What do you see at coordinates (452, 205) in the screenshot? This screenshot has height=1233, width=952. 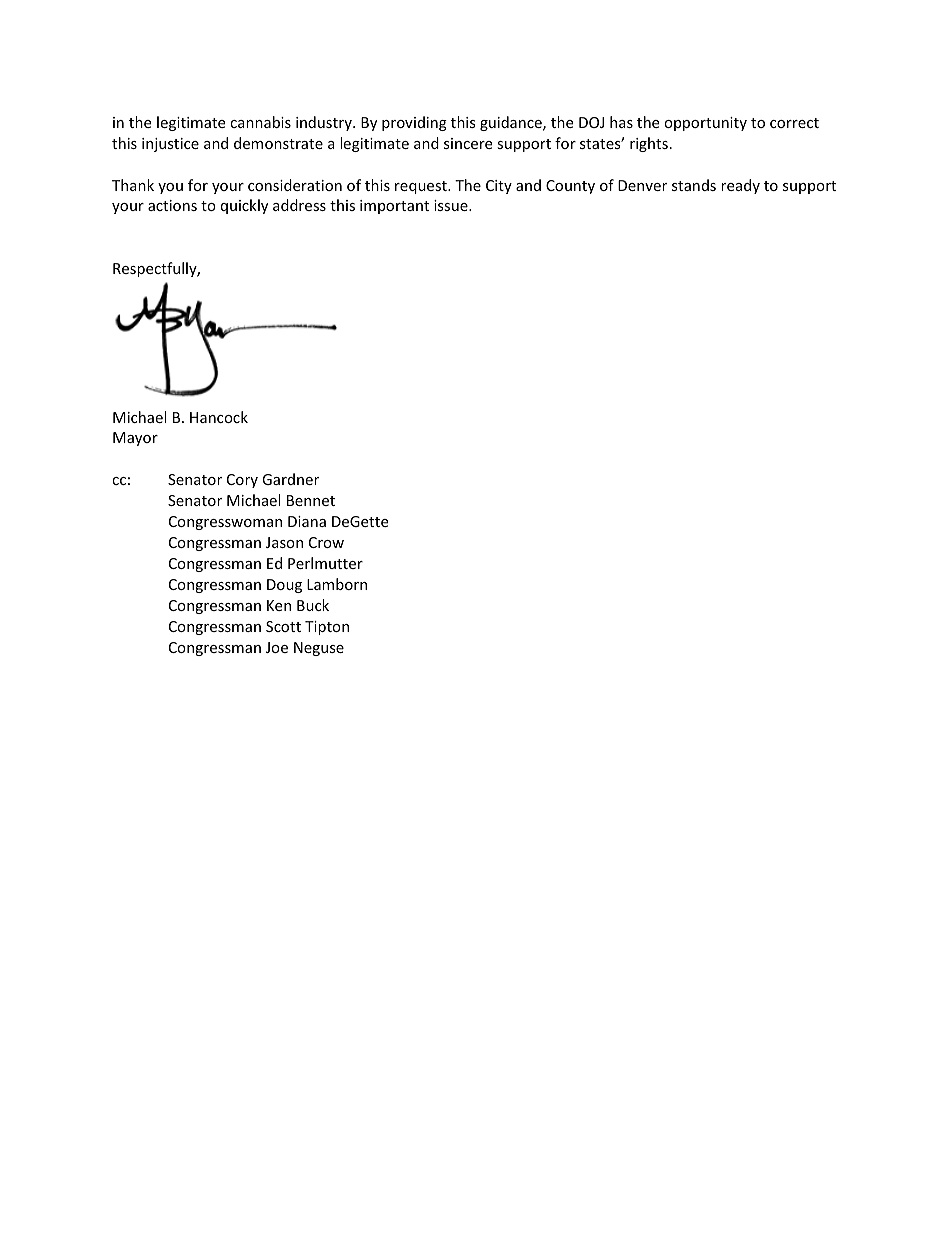 I see `issue` at bounding box center [452, 205].
